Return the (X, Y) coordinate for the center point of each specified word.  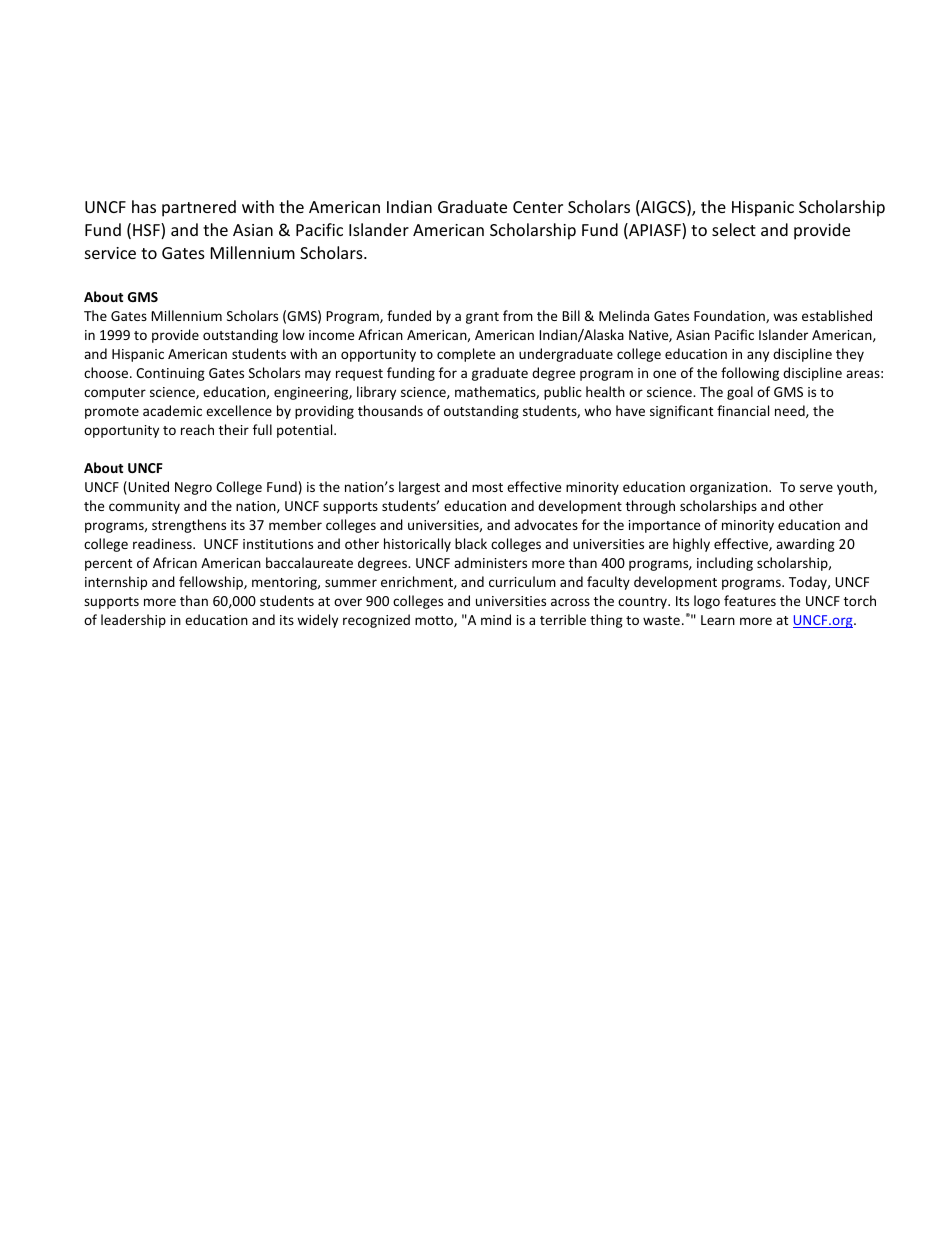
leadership (133, 621)
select (734, 229)
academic (172, 410)
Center (538, 207)
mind (496, 619)
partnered (199, 208)
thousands (390, 410)
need (791, 411)
